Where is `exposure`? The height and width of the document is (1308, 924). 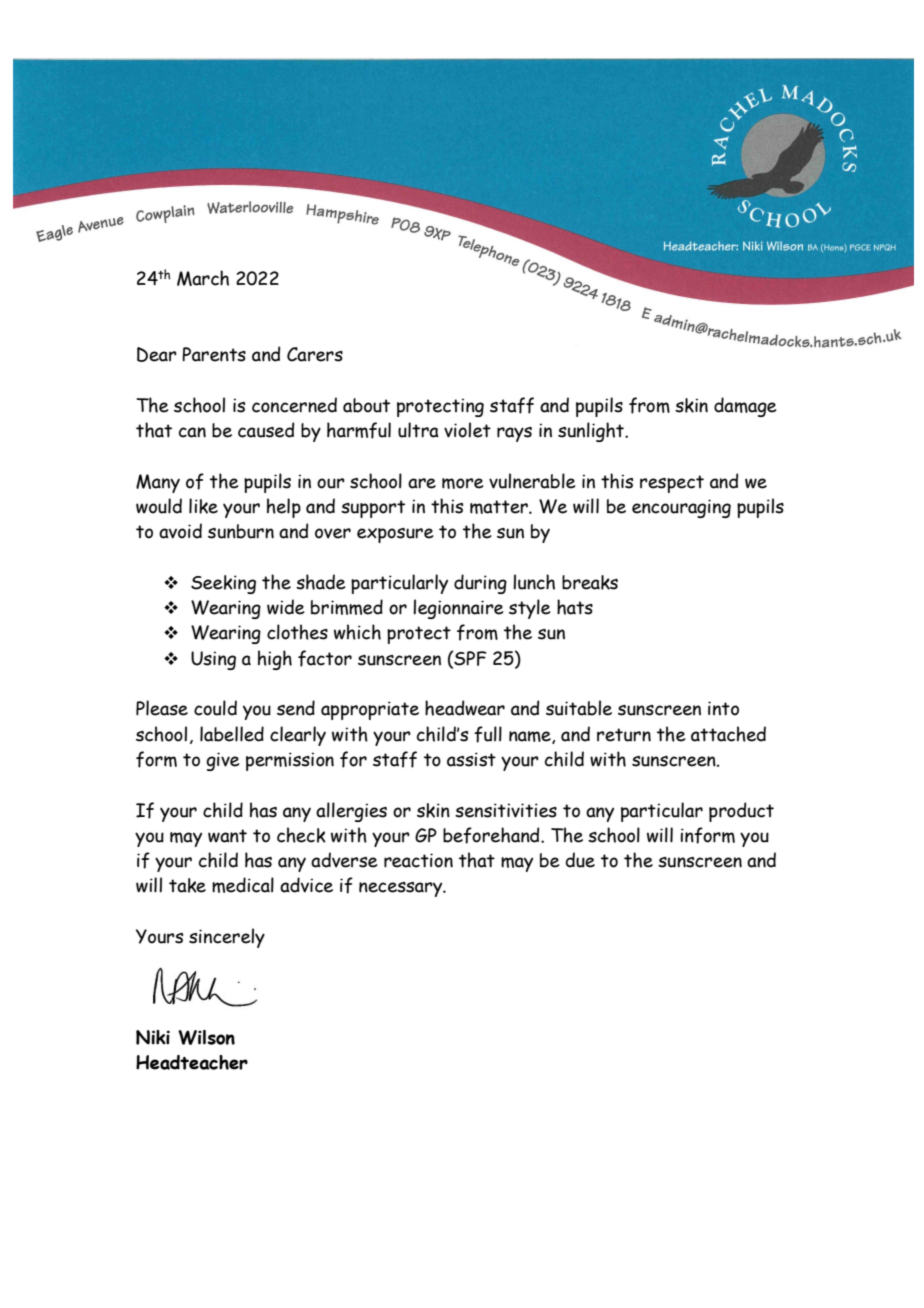
exposure is located at coordinates (395, 535).
